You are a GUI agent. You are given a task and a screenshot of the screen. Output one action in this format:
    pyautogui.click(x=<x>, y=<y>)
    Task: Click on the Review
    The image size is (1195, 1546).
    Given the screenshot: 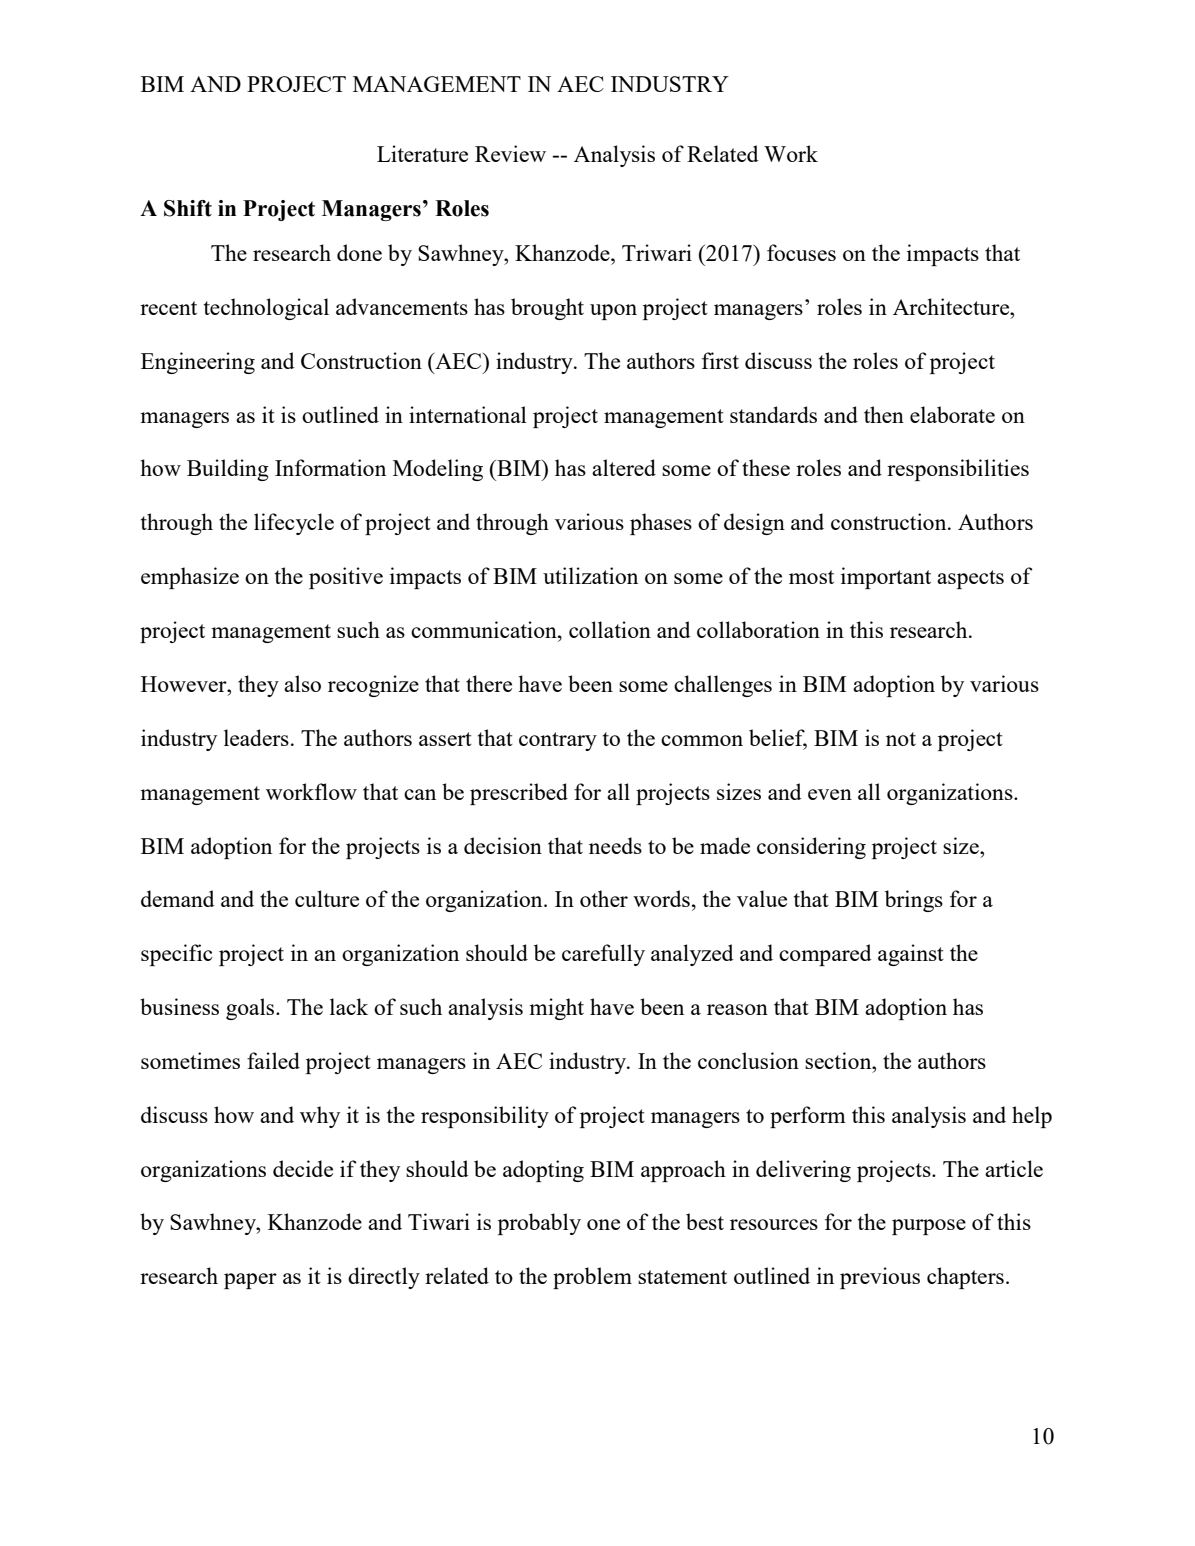 What is the action you would take?
    pyautogui.click(x=510, y=153)
